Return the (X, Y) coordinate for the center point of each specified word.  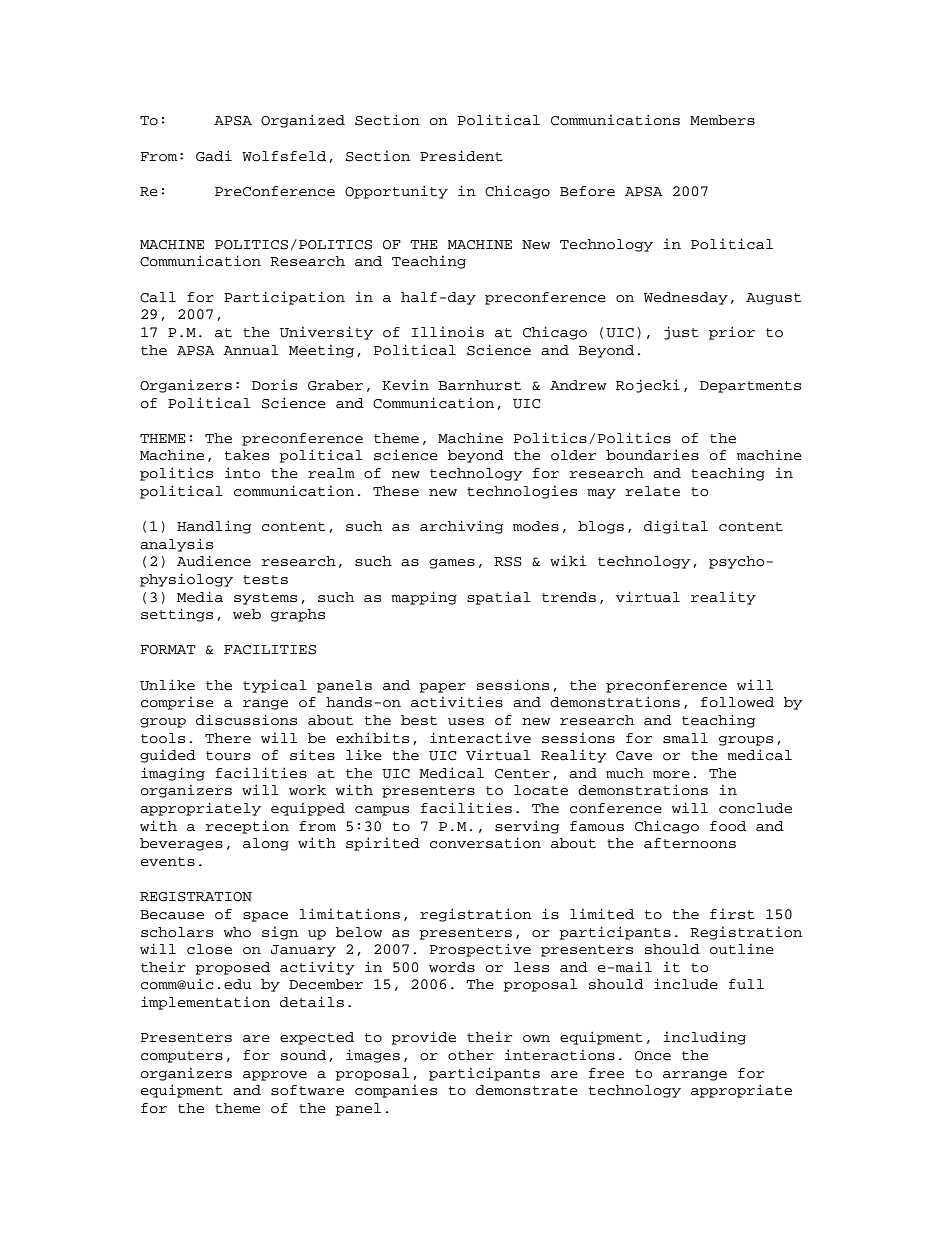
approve (275, 1076)
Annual (251, 350)
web (247, 614)
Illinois (447, 332)
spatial (499, 598)
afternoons (690, 843)
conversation (485, 843)
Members (722, 120)
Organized (303, 121)
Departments (750, 387)
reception (247, 827)
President (461, 155)
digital (676, 527)
